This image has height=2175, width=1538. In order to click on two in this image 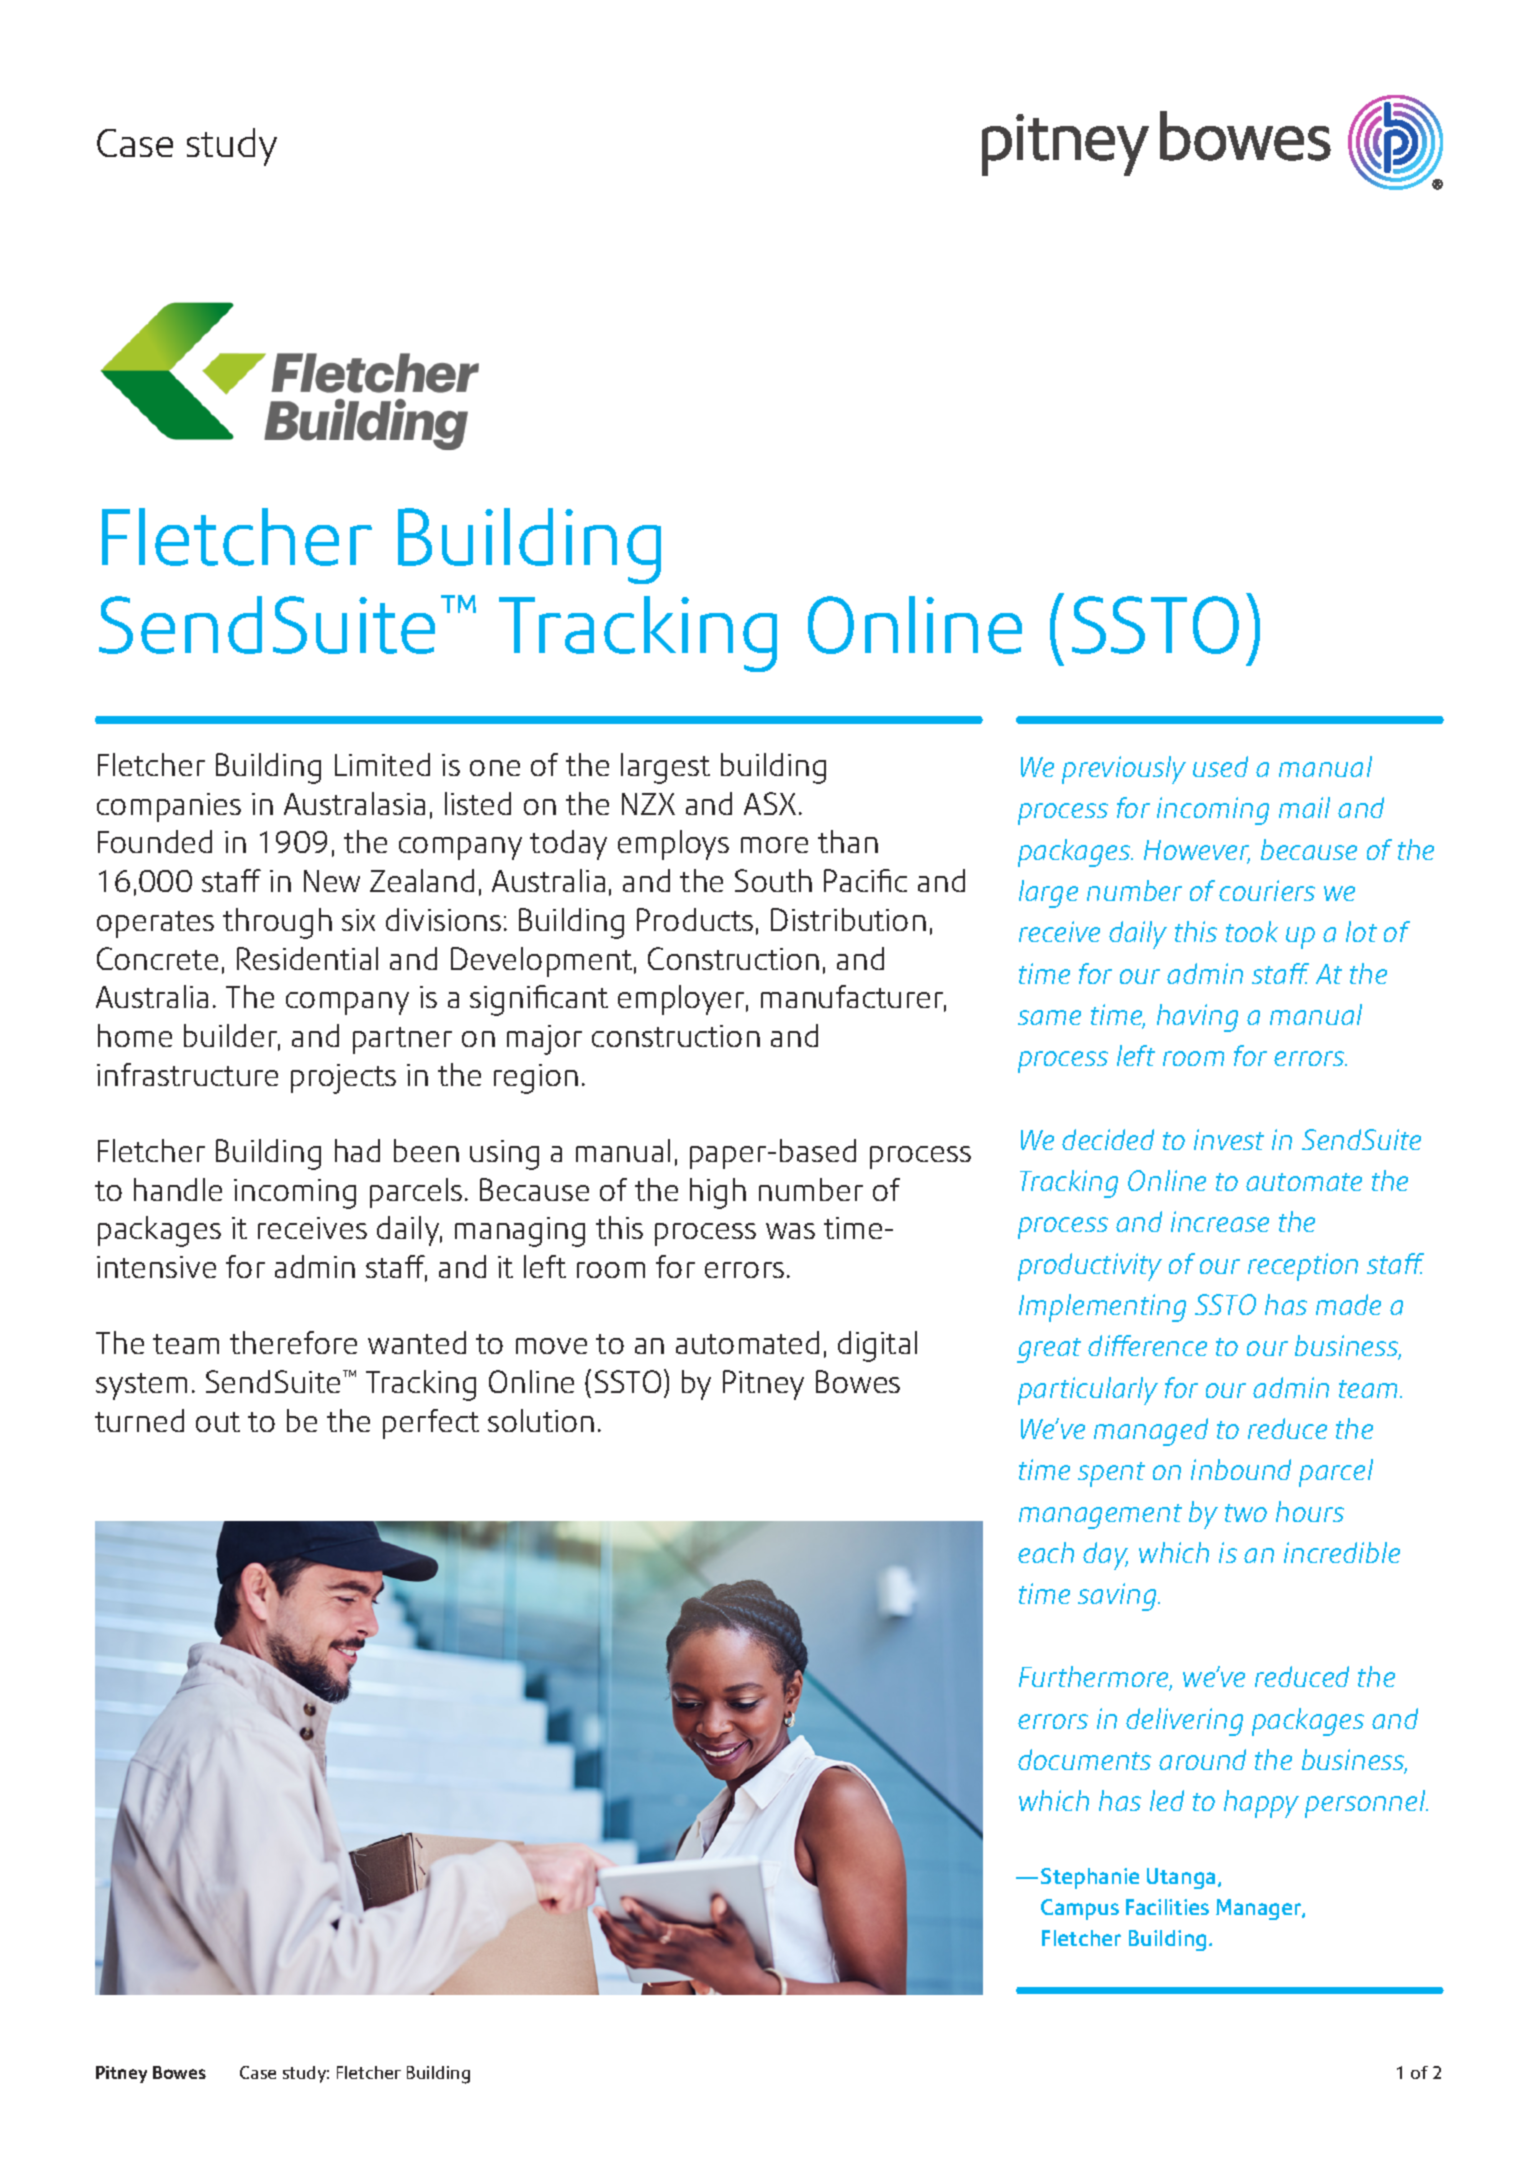, I will do `click(1246, 1513)`.
